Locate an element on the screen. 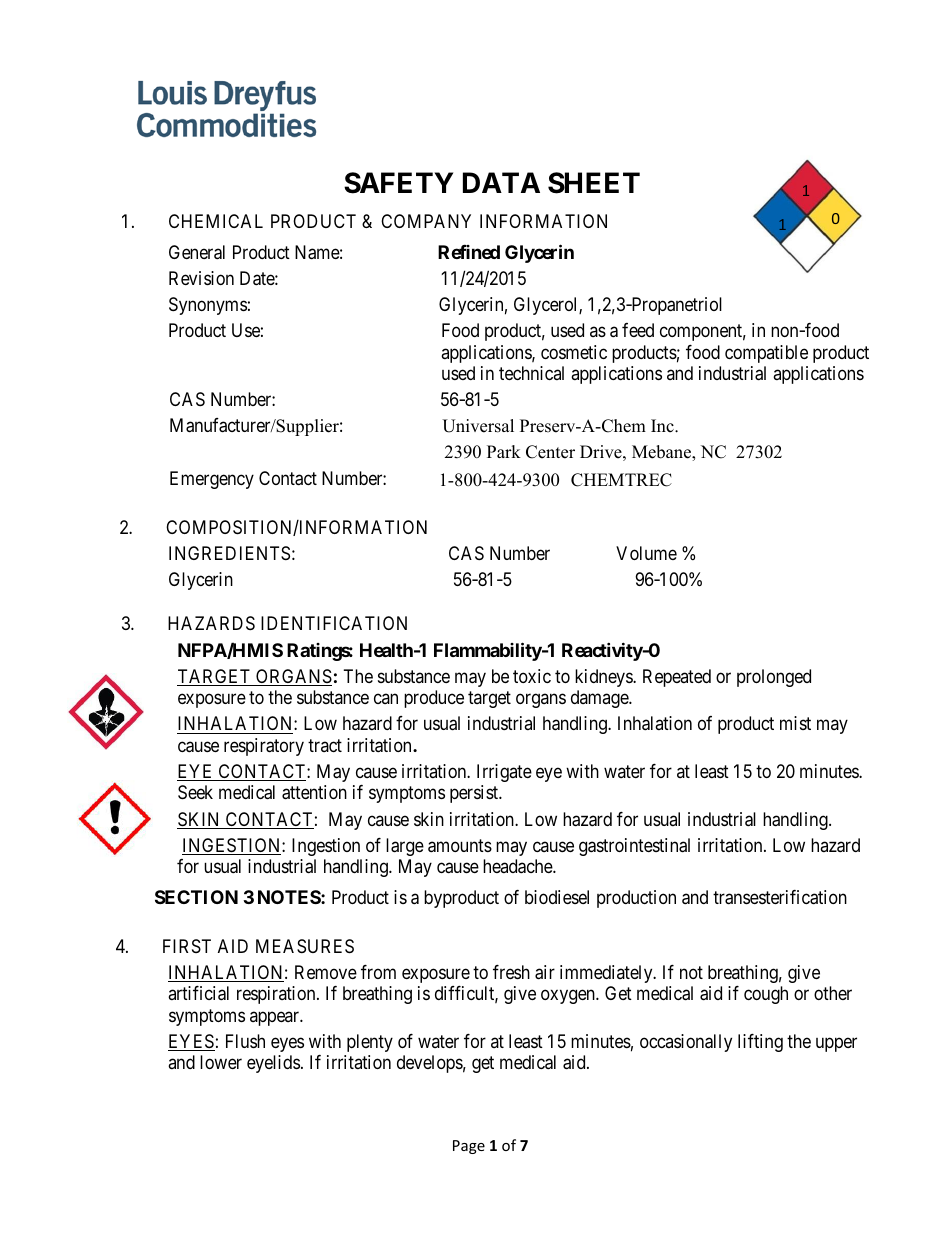 This screenshot has width=952, height=1233. eyelids is located at coordinates (273, 1064).
